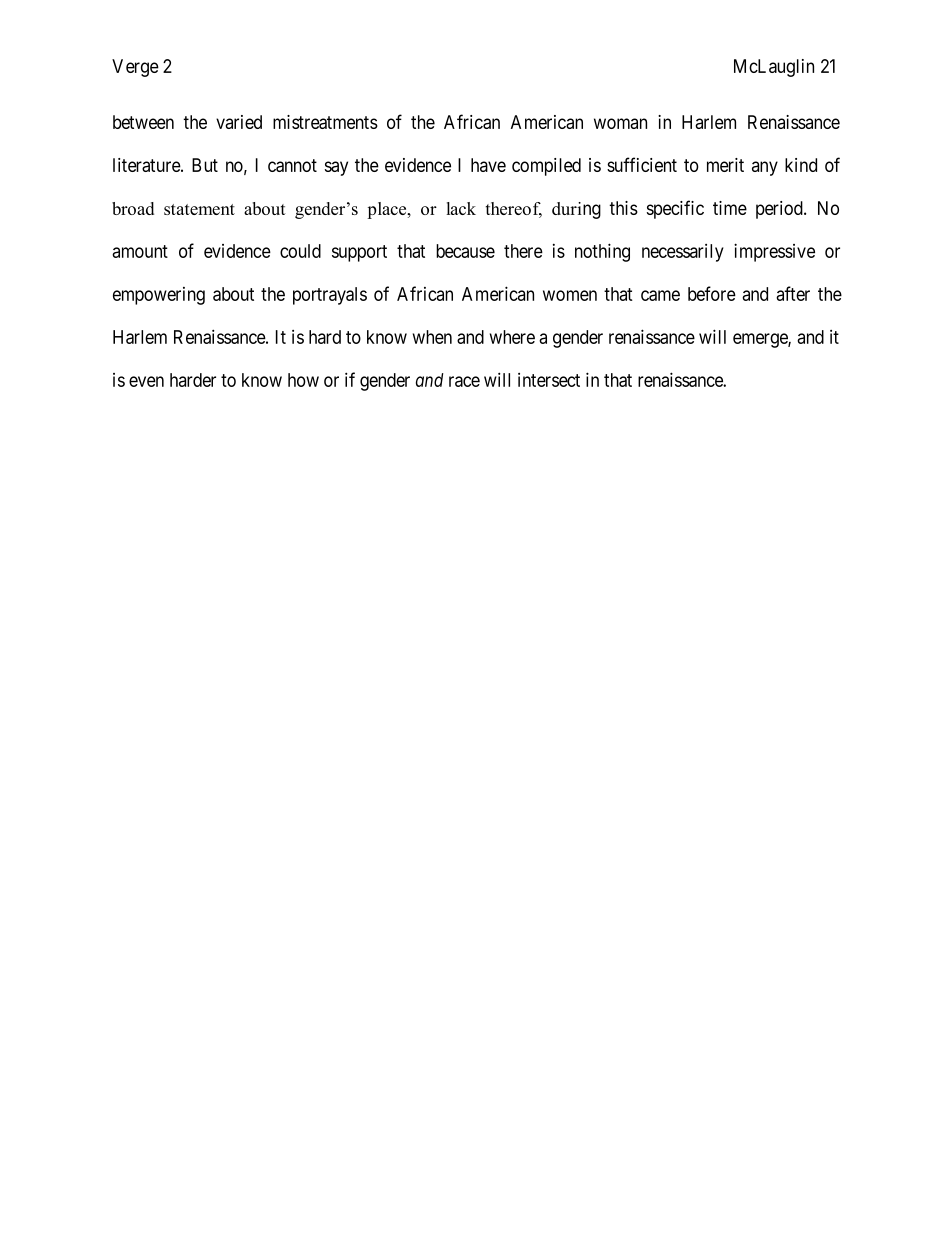 The width and height of the screenshot is (952, 1233). What do you see at coordinates (464, 381) in the screenshot?
I see `race` at bounding box center [464, 381].
